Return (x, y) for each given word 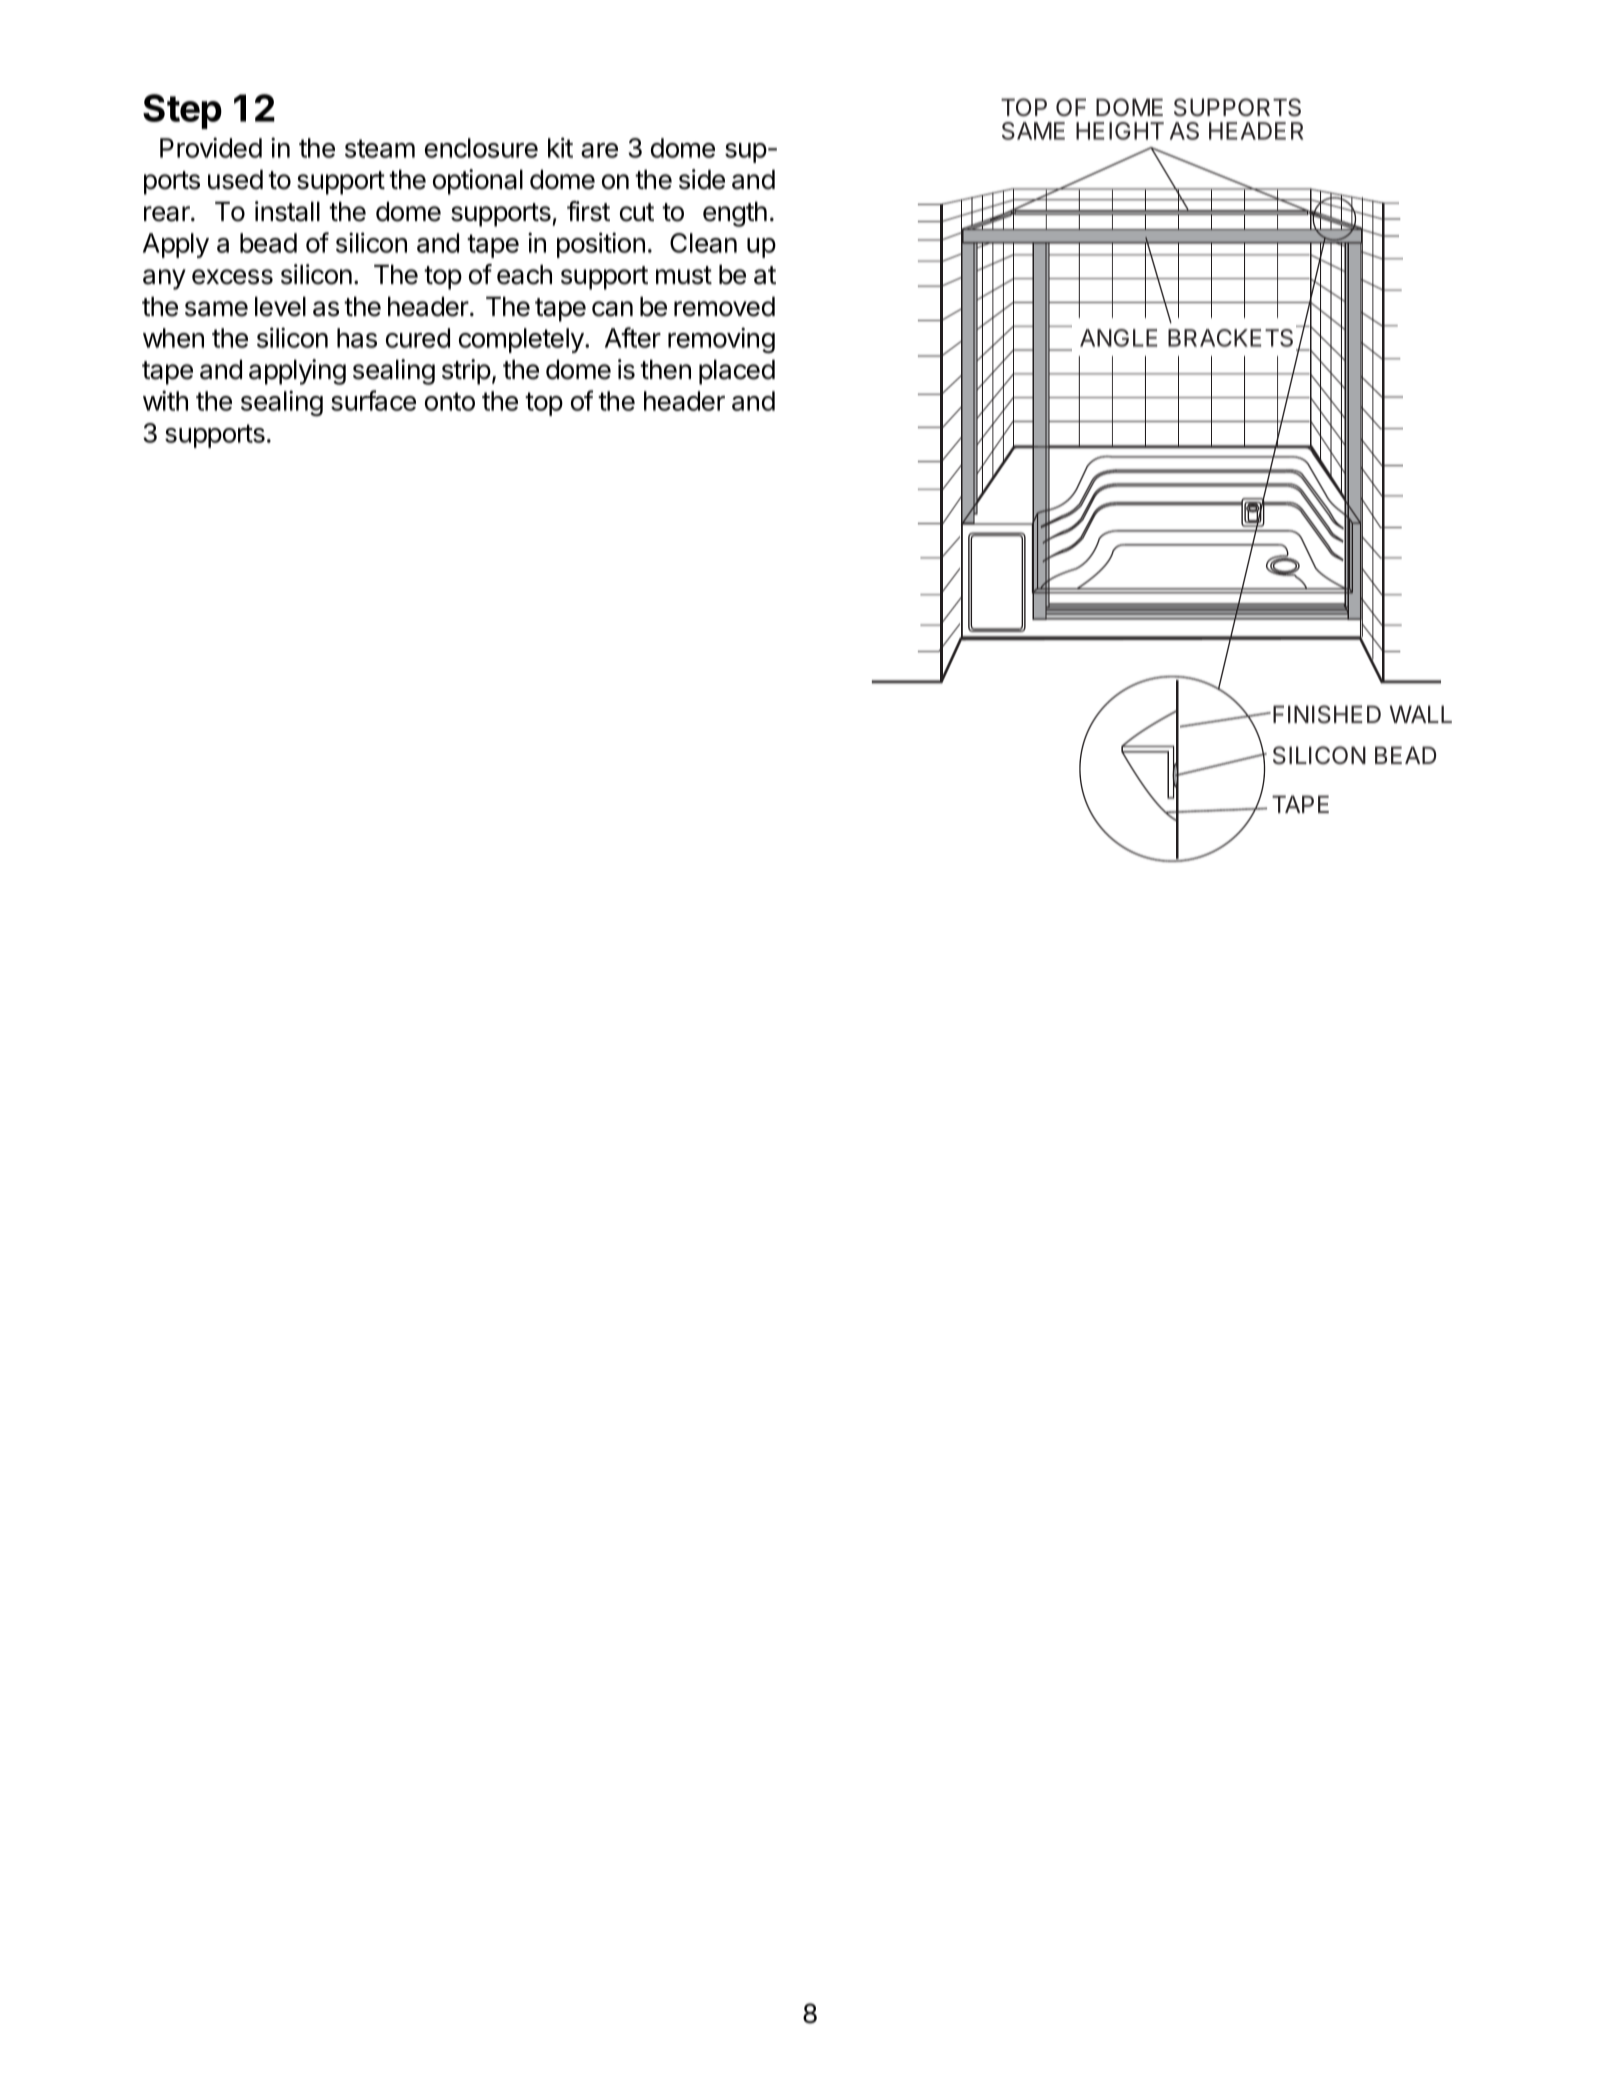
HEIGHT (1120, 131)
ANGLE (1118, 338)
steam (380, 148)
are (599, 150)
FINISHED (1327, 714)
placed (737, 372)
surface (373, 400)
